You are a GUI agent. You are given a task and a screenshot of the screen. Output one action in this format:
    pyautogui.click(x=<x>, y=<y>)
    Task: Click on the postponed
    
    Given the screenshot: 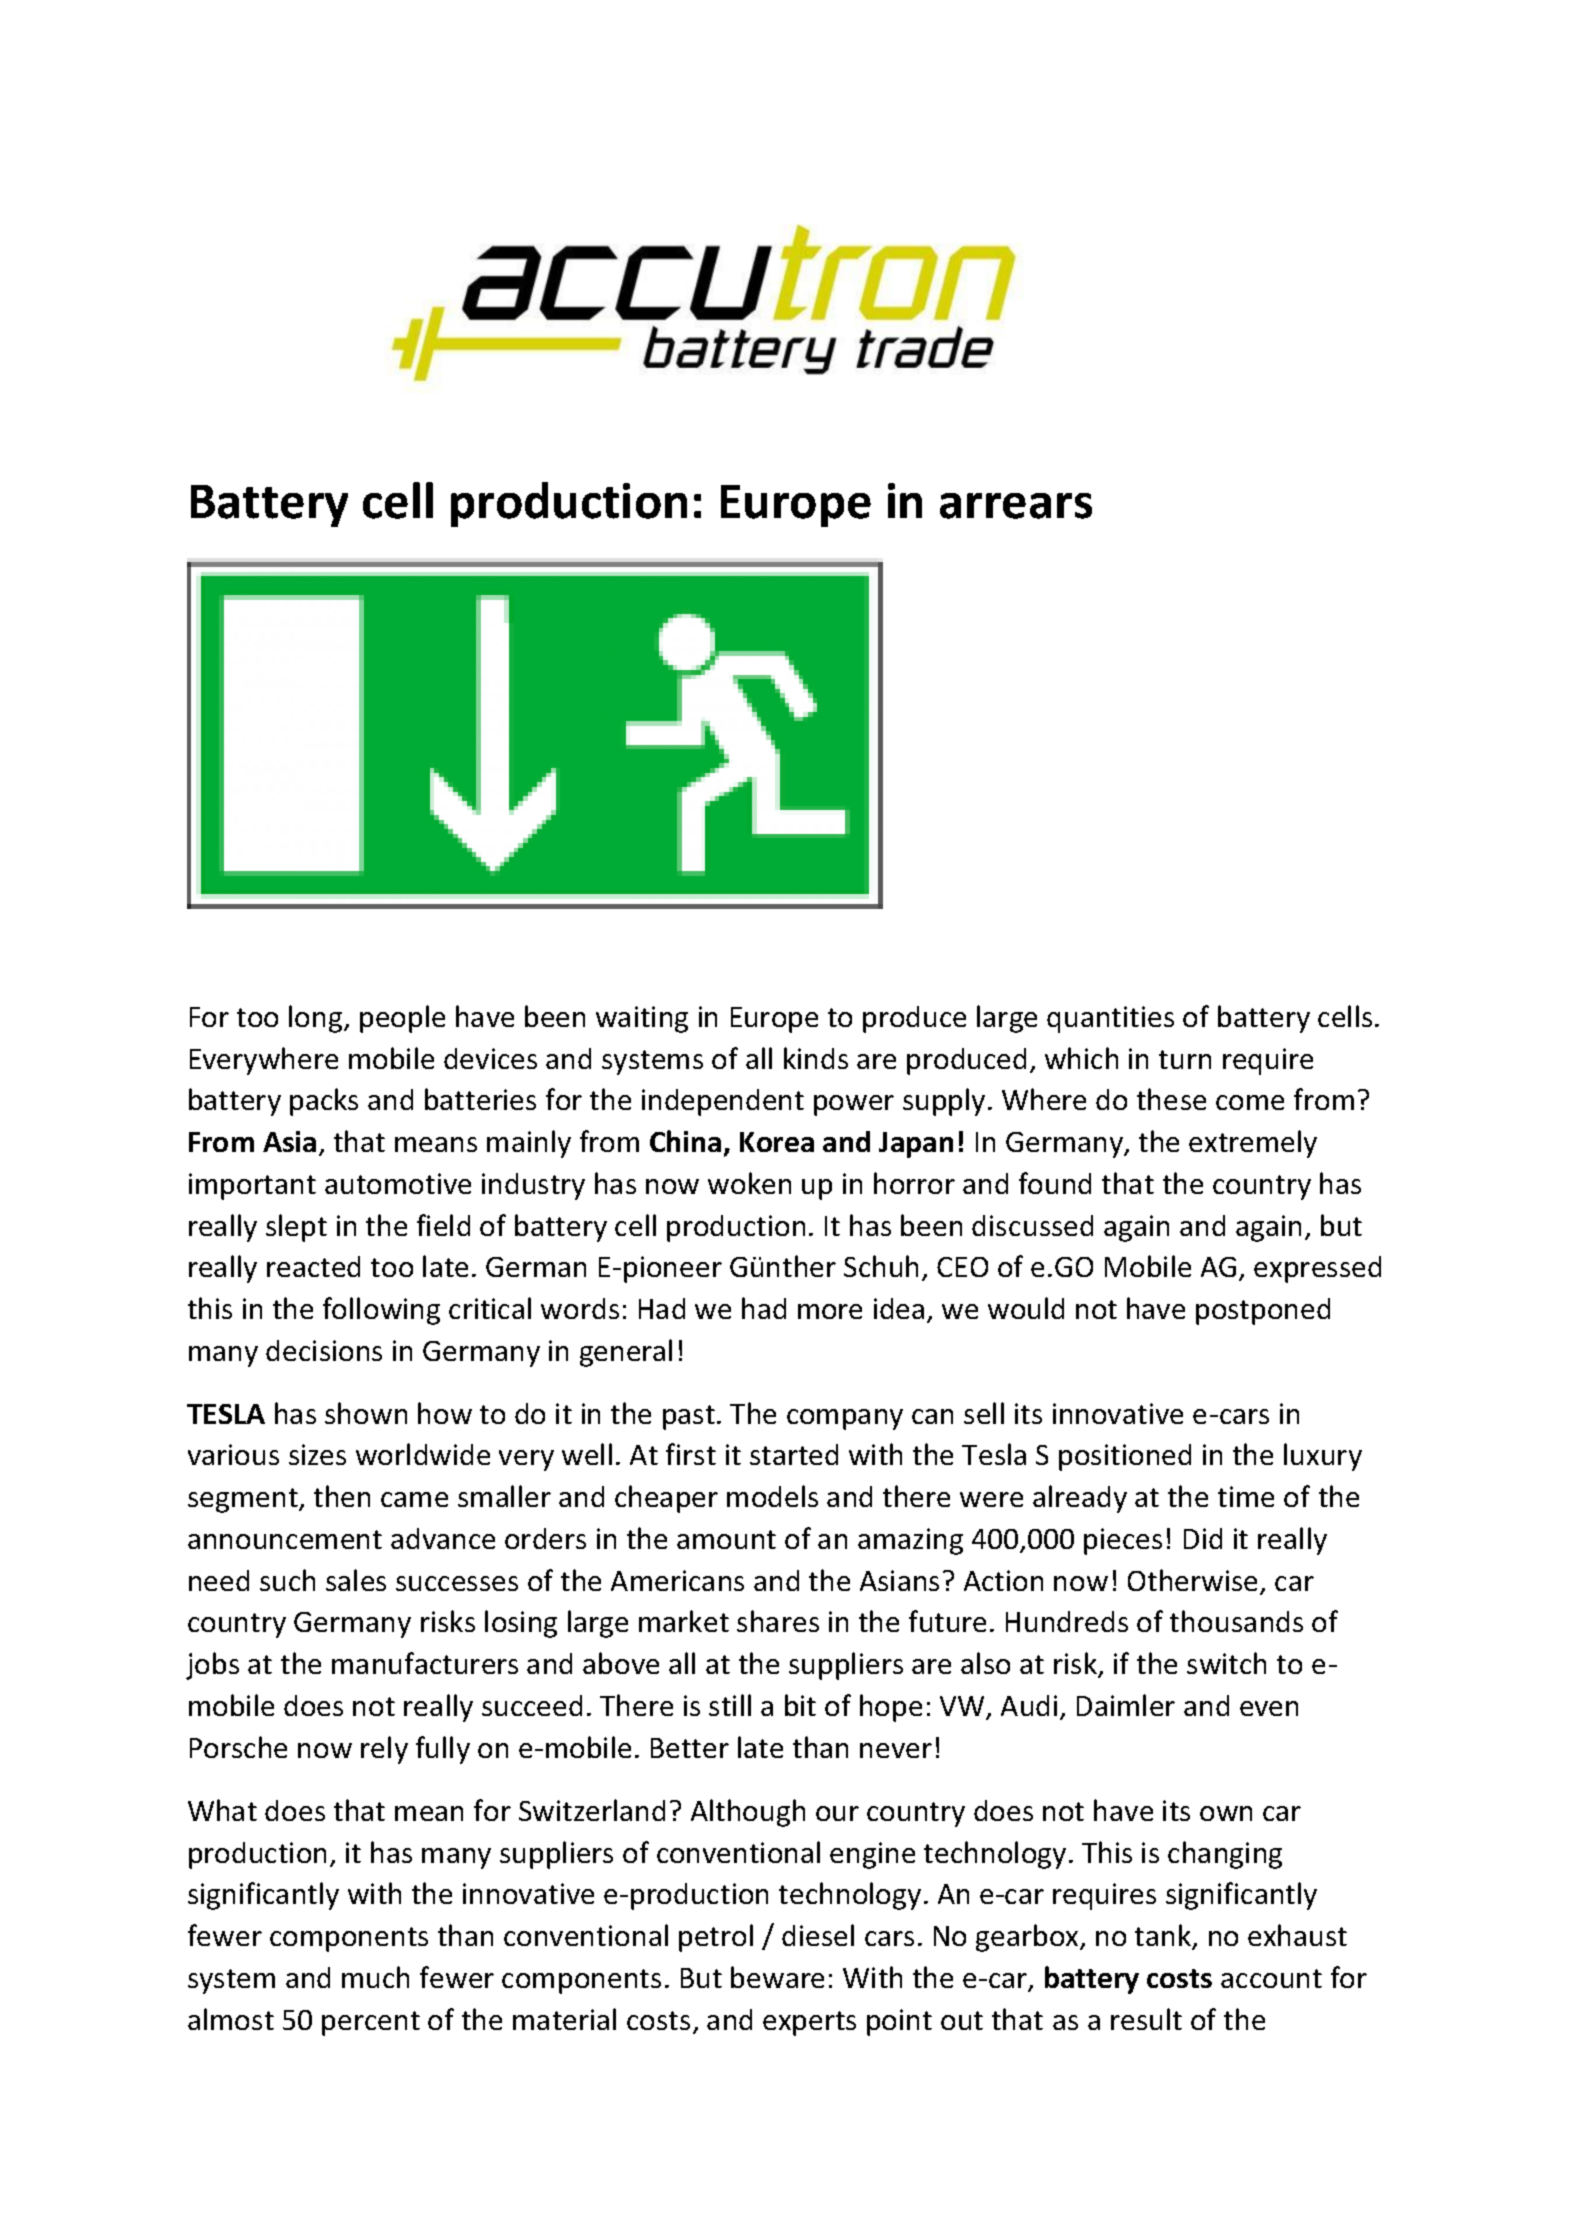 What is the action you would take?
    pyautogui.click(x=1263, y=1311)
